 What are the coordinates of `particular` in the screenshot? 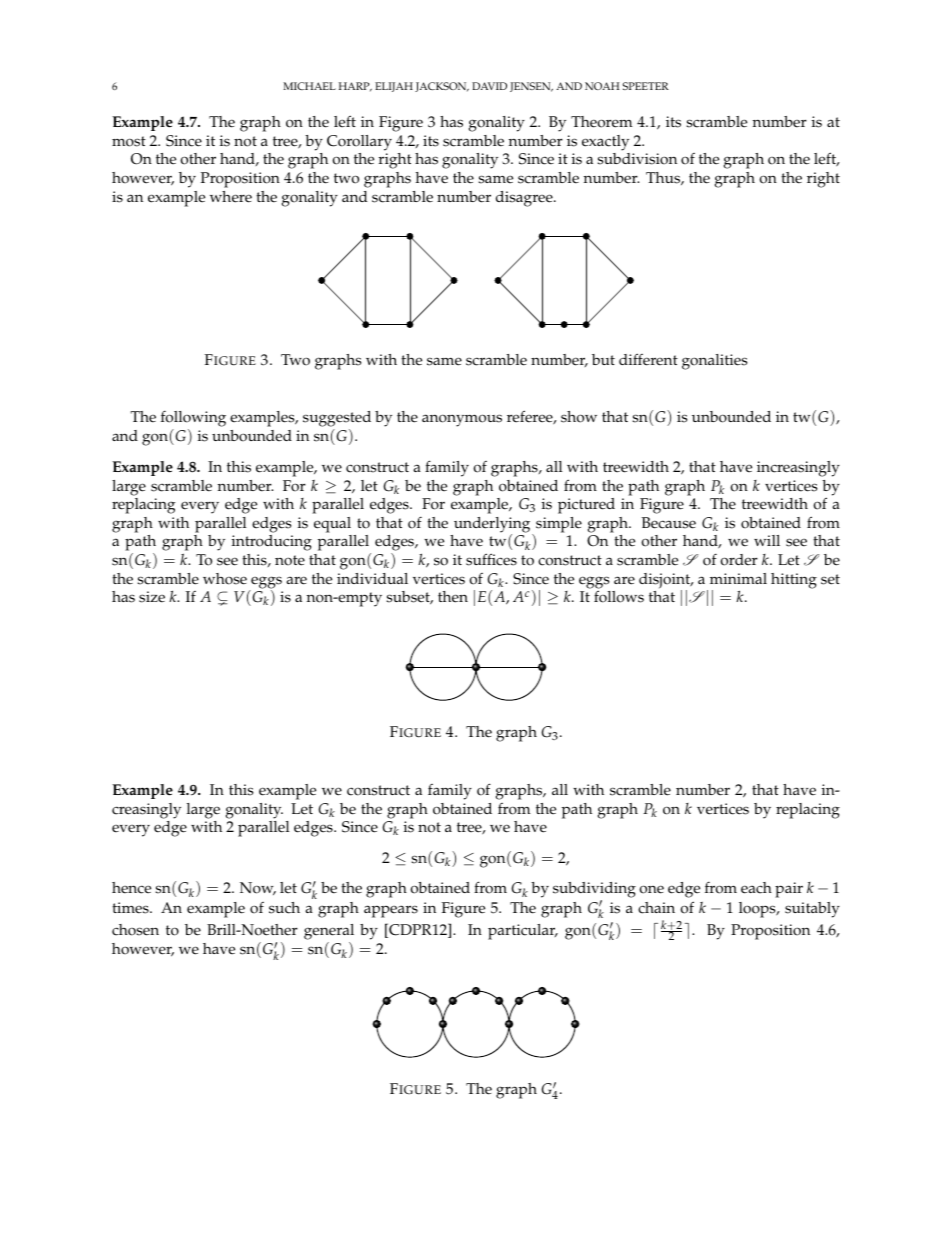 It's located at (523, 932).
